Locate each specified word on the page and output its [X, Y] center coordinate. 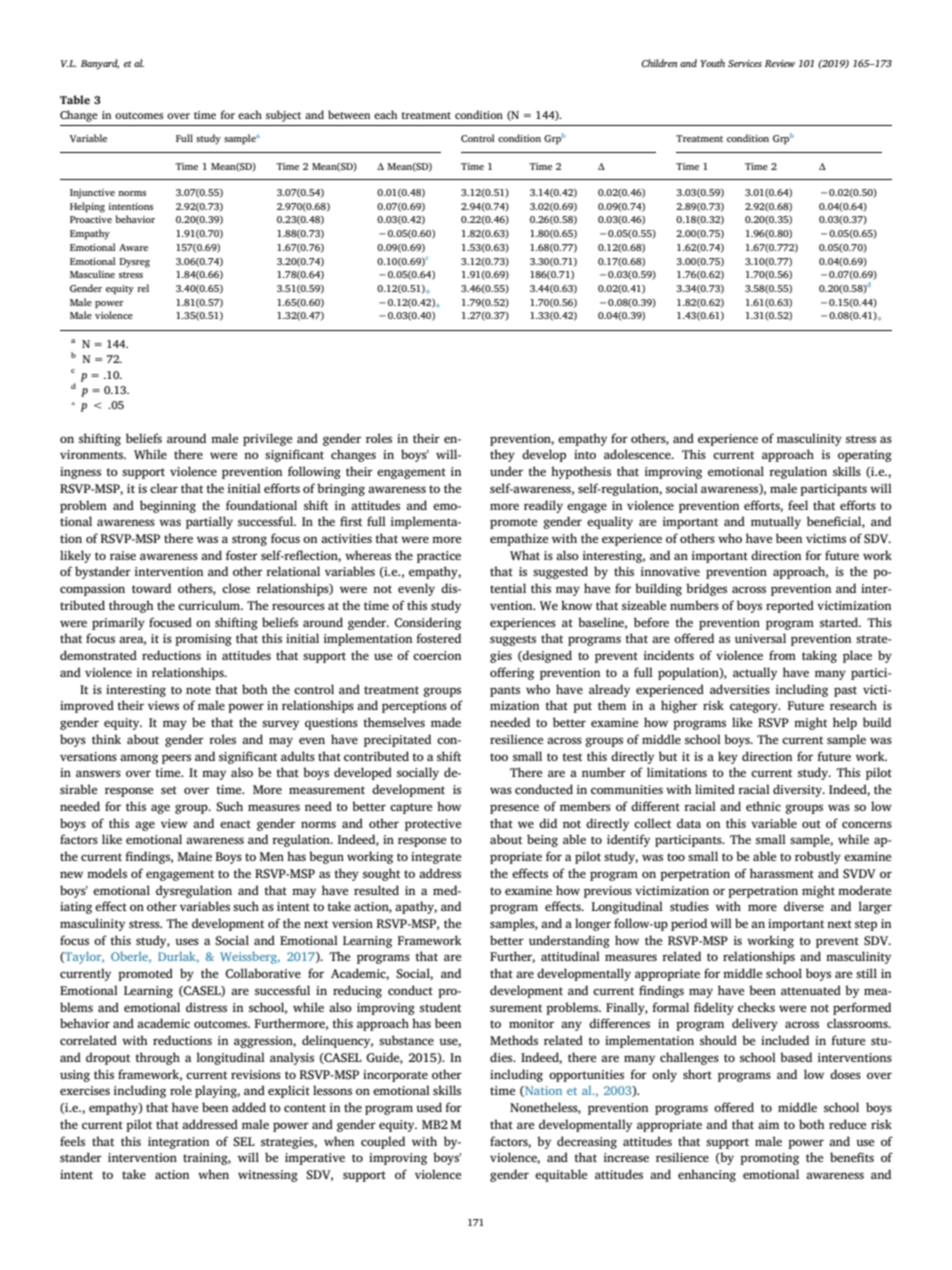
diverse [804, 906]
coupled [383, 1142]
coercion [437, 655]
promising [203, 640]
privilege [267, 439]
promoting [769, 1159]
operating [865, 456]
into [585, 454]
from [782, 655]
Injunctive [92, 194]
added [249, 1107]
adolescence [638, 454]
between [349, 114]
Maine [194, 856]
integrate [436, 858]
